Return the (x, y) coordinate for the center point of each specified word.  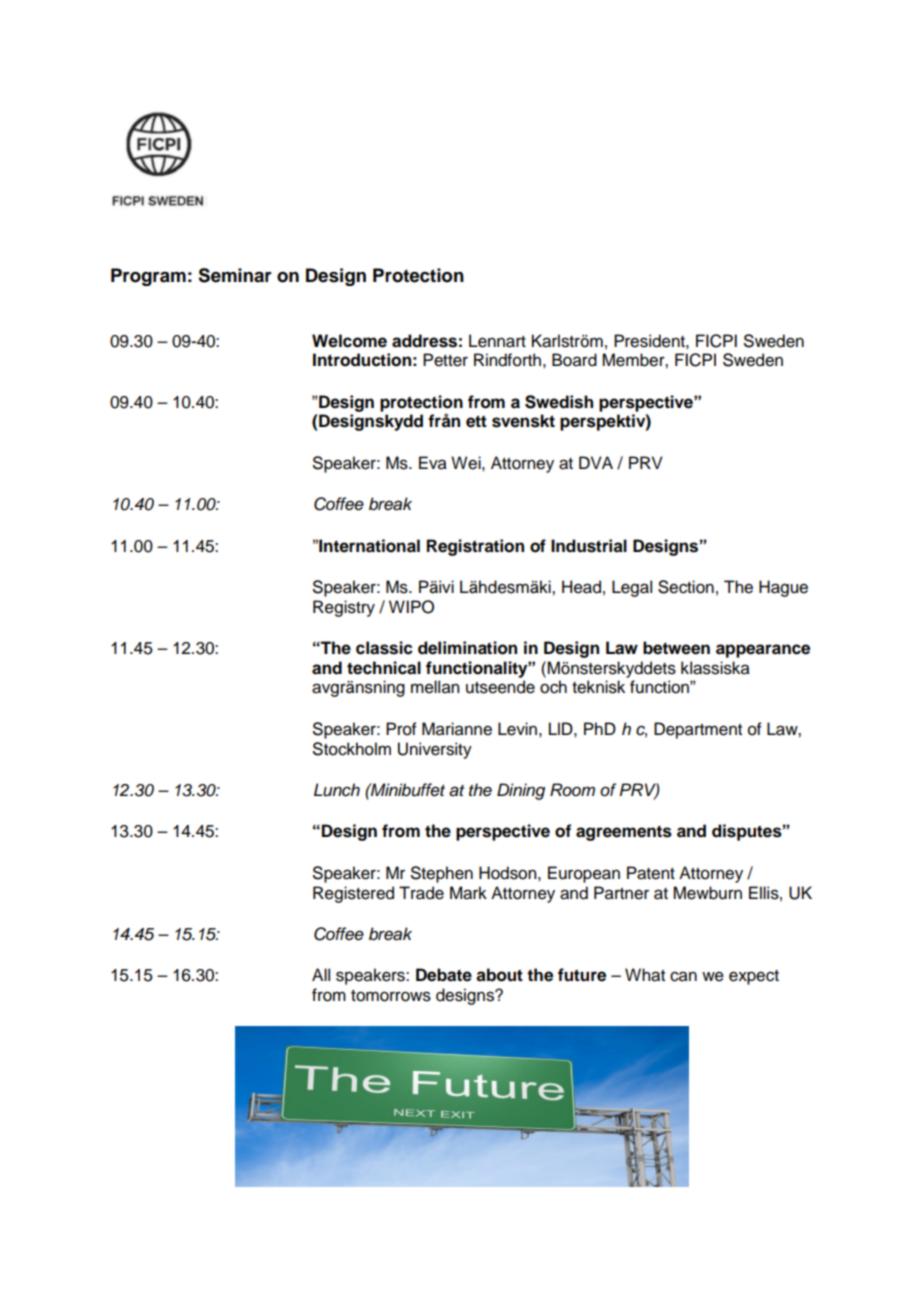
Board (574, 360)
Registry (344, 608)
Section (686, 587)
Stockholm (352, 749)
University (435, 750)
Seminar (235, 275)
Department (698, 730)
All (321, 974)
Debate (444, 975)
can (683, 976)
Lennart (497, 341)
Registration (475, 547)
